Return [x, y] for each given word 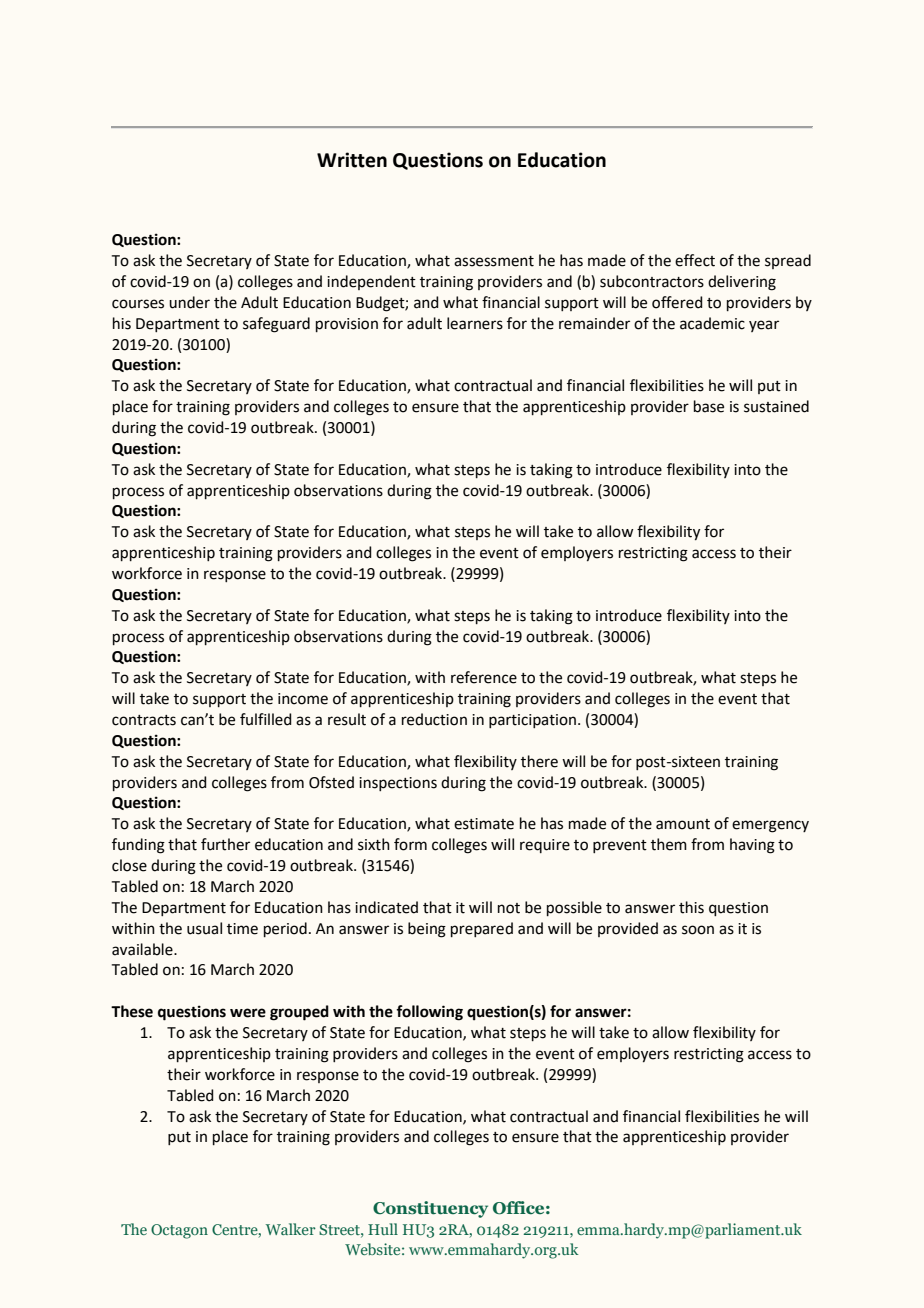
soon [698, 930]
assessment [494, 261]
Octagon [179, 1231]
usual [204, 928]
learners [475, 323]
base [709, 406]
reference [484, 677]
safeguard [276, 325]
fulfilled [265, 719]
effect [695, 260]
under [189, 302]
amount [683, 824]
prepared [482, 929]
